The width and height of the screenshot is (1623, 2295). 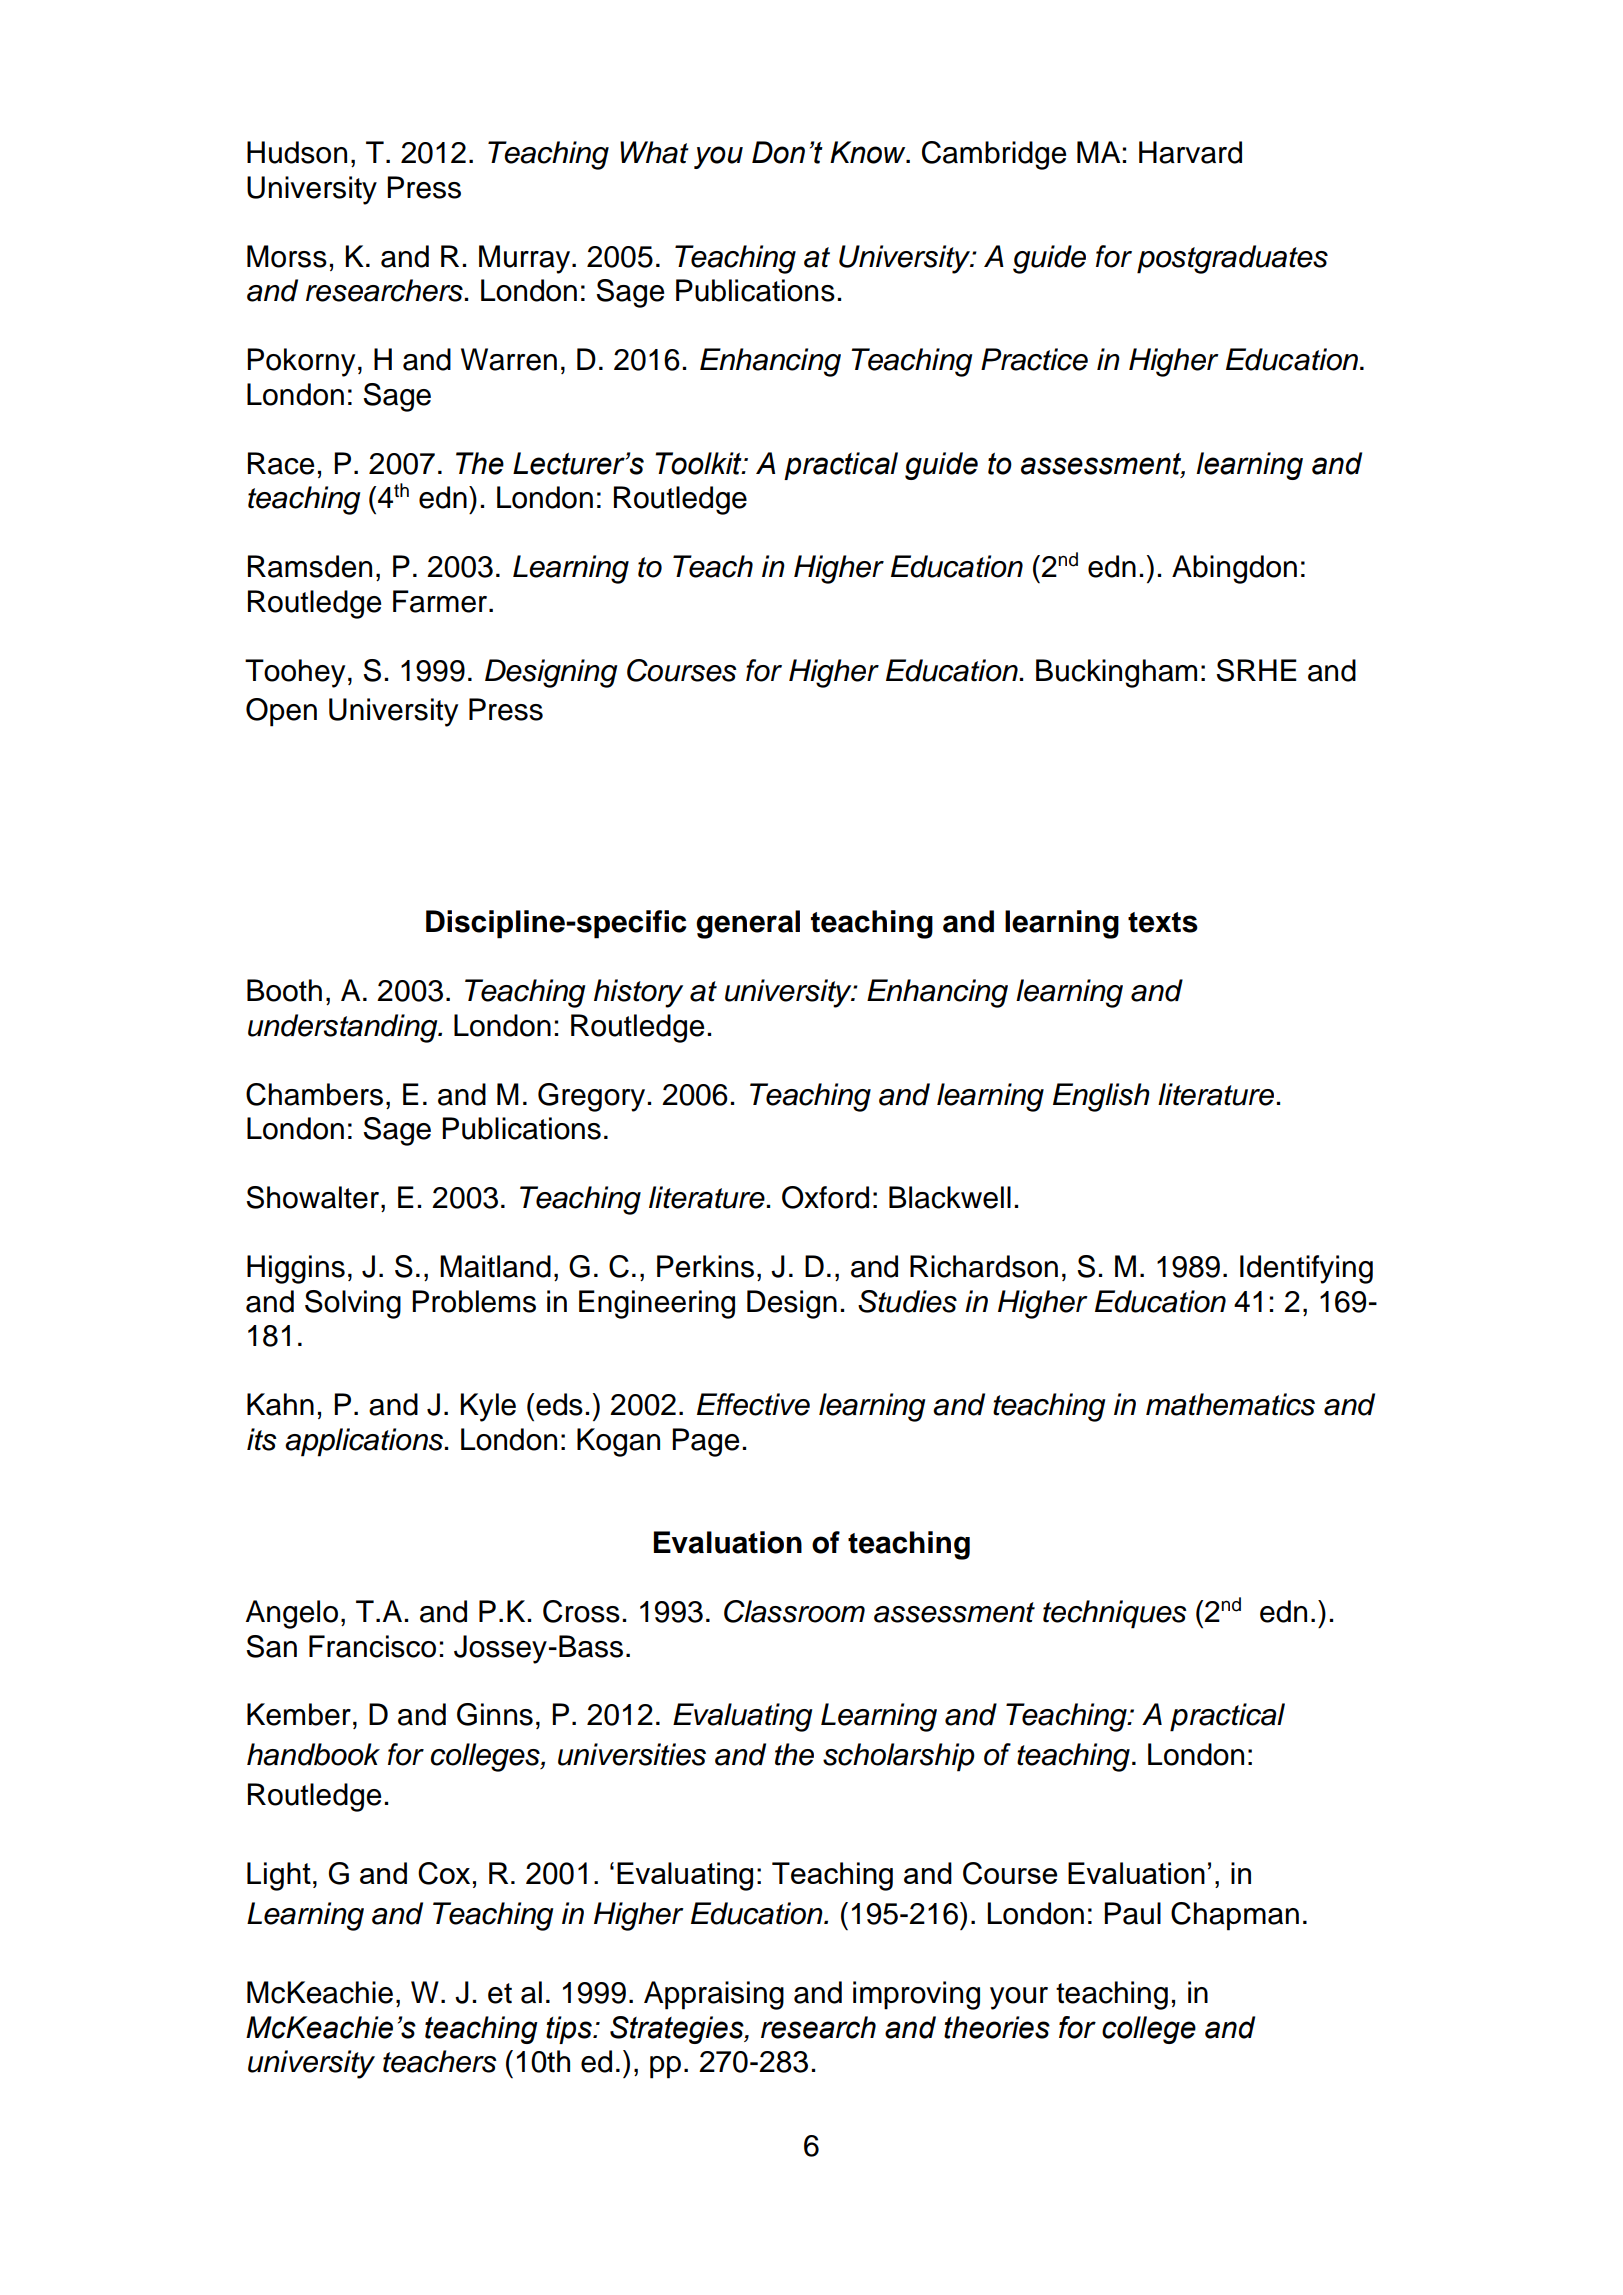 I want to click on Buckingham, so click(x=1116, y=673).
